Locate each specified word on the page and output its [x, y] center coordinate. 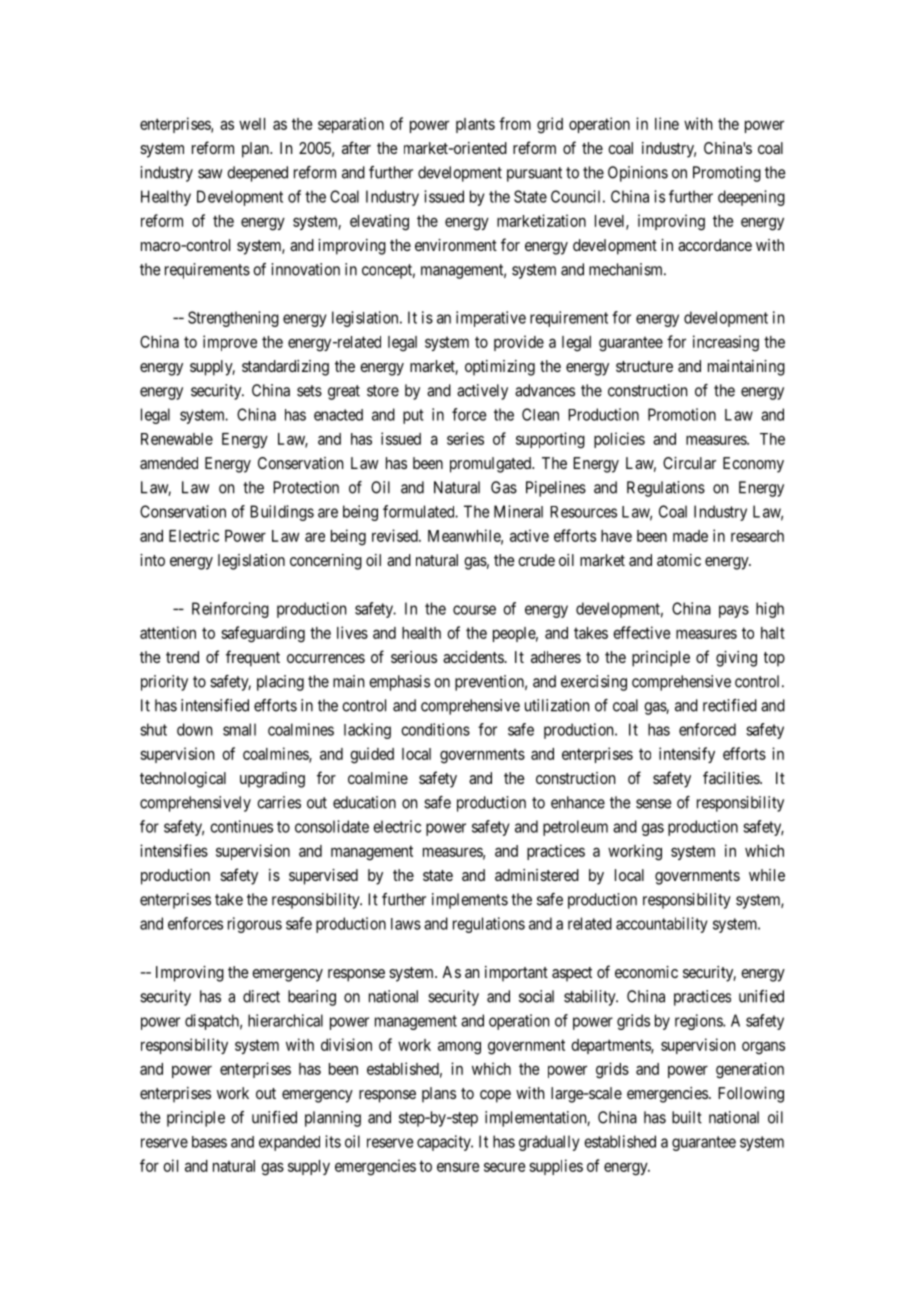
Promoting [727, 174]
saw [210, 174]
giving [736, 659]
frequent [253, 658]
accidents [473, 657]
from [515, 123]
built [687, 1117]
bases [209, 1142]
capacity [445, 1143]
